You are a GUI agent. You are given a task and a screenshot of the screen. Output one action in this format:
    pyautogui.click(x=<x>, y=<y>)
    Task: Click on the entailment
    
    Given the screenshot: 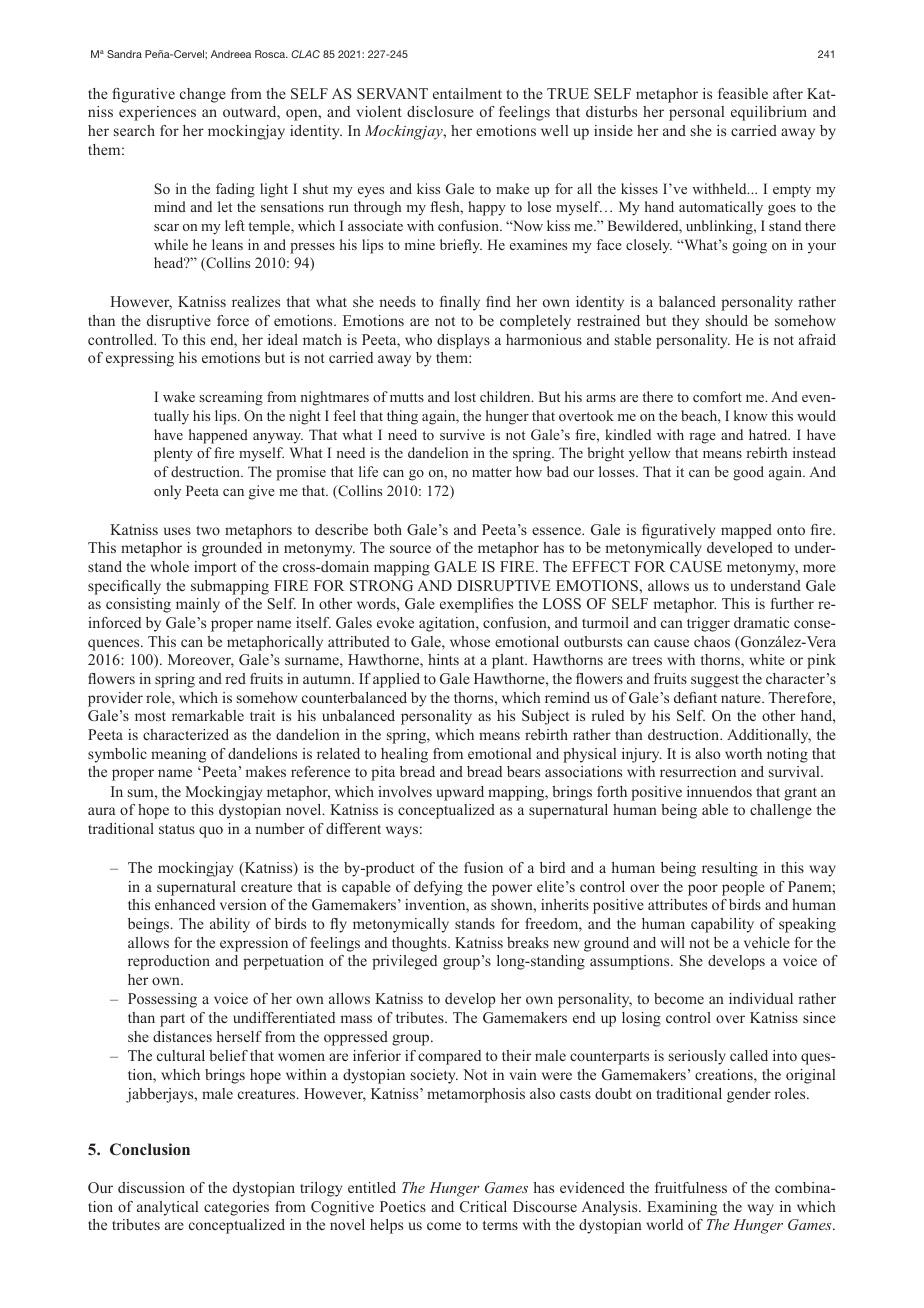 What is the action you would take?
    pyautogui.click(x=467, y=93)
